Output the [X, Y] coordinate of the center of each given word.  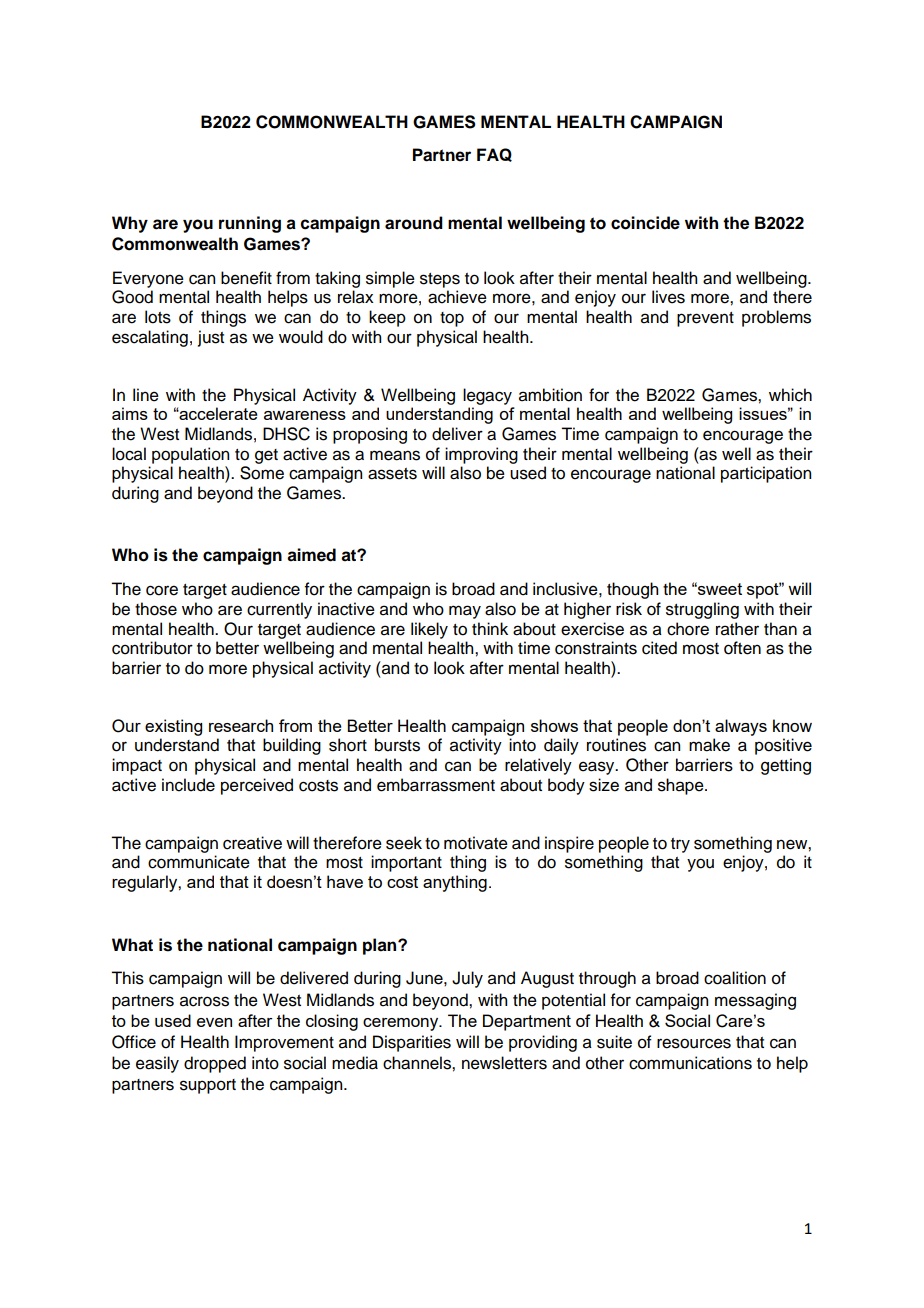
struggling [702, 610]
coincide [645, 223]
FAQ [494, 155]
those [156, 609]
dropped [215, 1064]
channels [418, 1063]
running [250, 224]
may [465, 612]
